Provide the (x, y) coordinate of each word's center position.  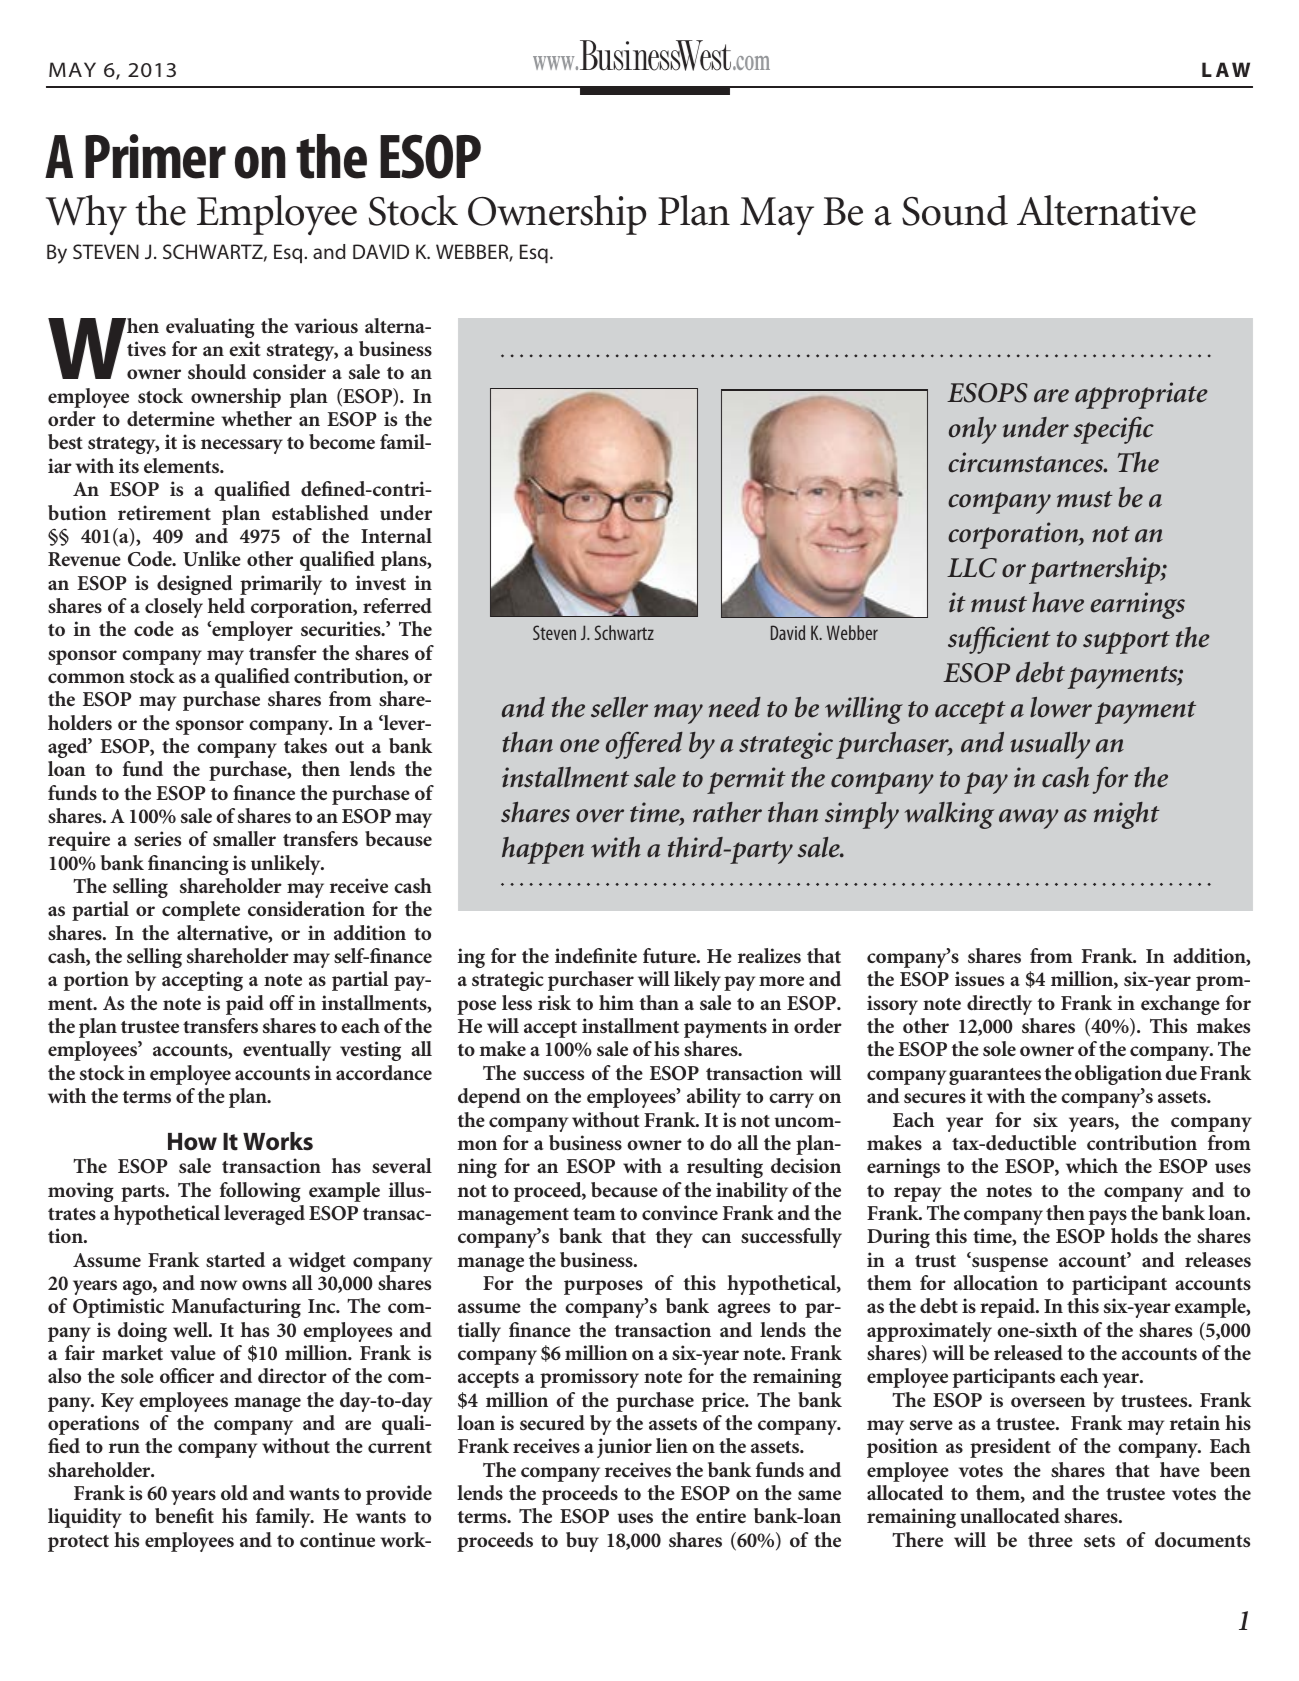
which (1092, 1165)
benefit (184, 1515)
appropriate (1141, 395)
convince (680, 1212)
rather (727, 812)
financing (188, 865)
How (192, 1142)
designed (195, 585)
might (1127, 815)
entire (721, 1515)
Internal (396, 535)
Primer (155, 156)
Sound (955, 210)
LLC (972, 568)
